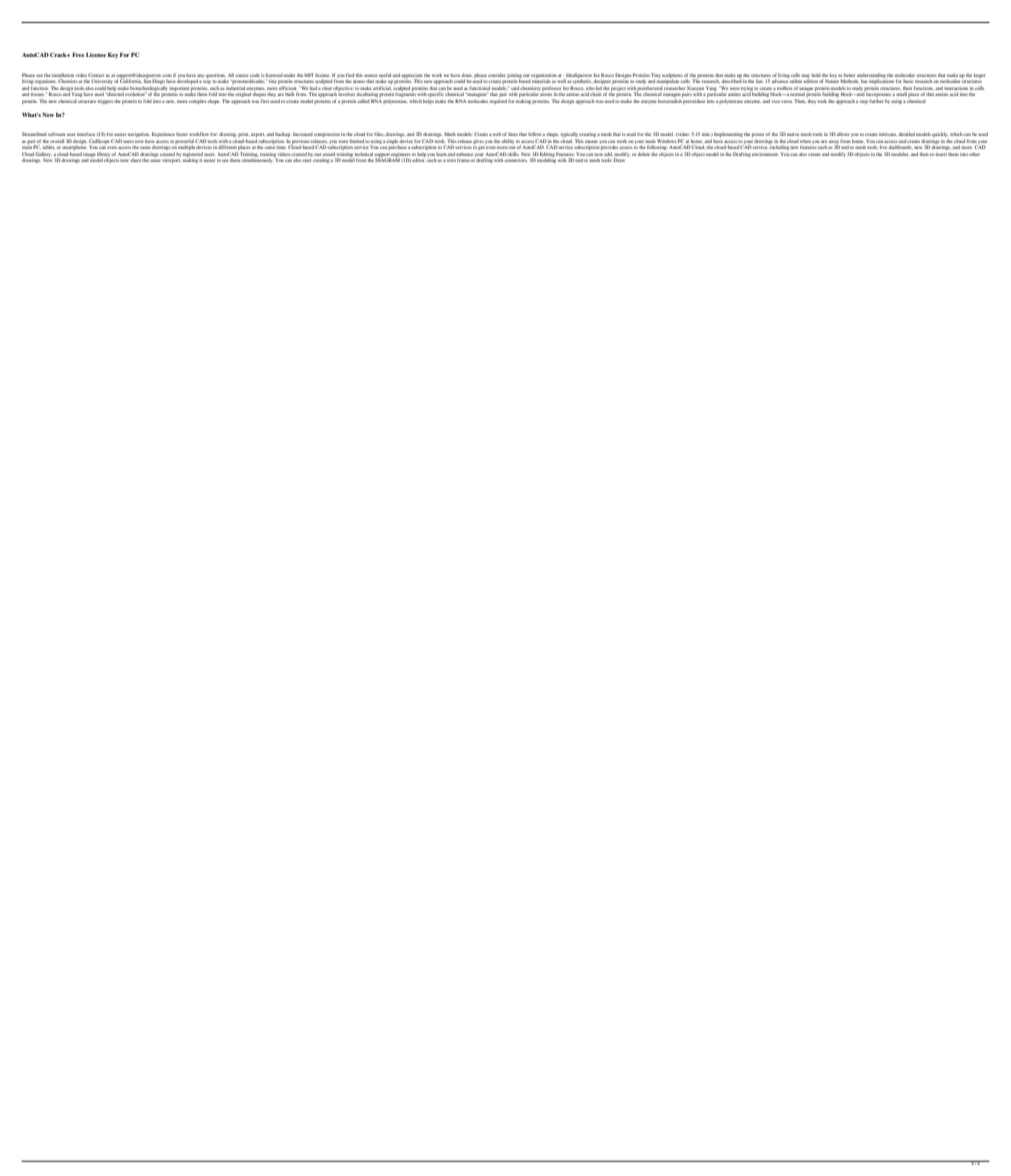  I want to click on environment, so click(765, 154).
